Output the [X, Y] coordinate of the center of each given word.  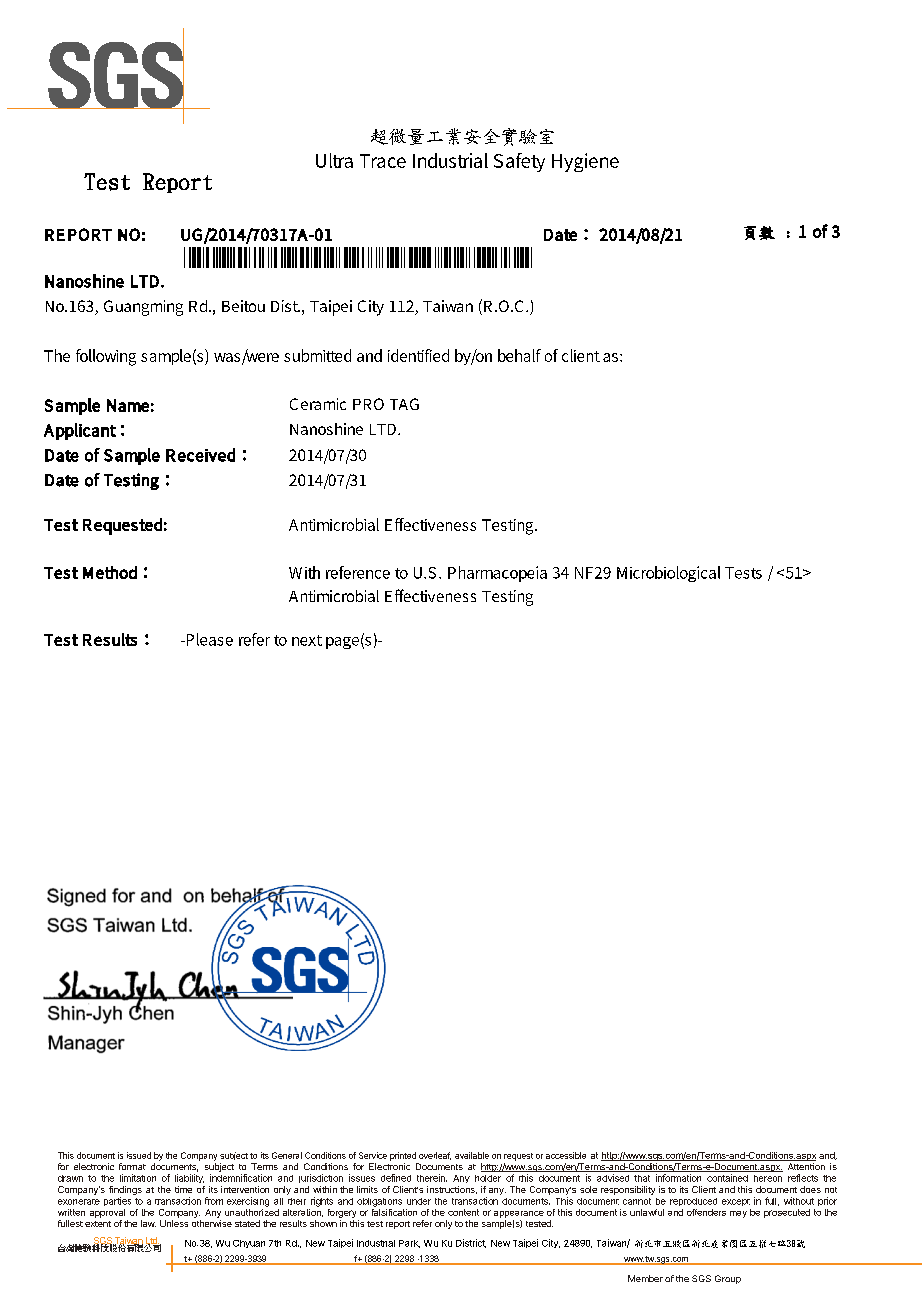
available [472, 1155]
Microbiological [668, 574]
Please [208, 639]
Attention [806, 1166]
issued [139, 1155]
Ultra [334, 160]
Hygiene [585, 162]
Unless [174, 1223]
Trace [383, 161]
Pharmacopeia [497, 574]
